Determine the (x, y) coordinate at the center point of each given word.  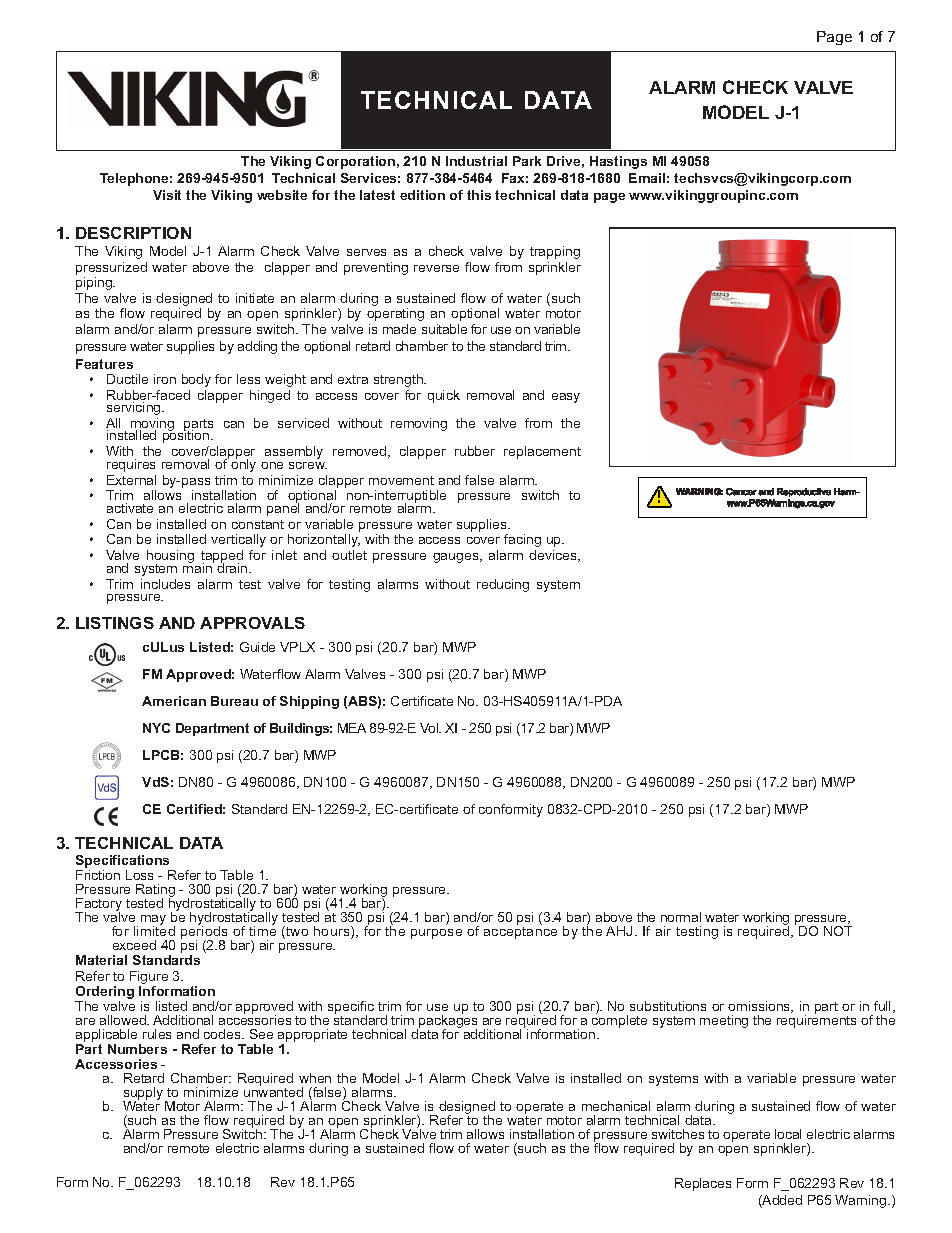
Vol (430, 728)
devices (554, 556)
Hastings (618, 162)
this (479, 195)
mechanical (616, 1106)
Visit (167, 195)
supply (144, 1095)
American (174, 701)
